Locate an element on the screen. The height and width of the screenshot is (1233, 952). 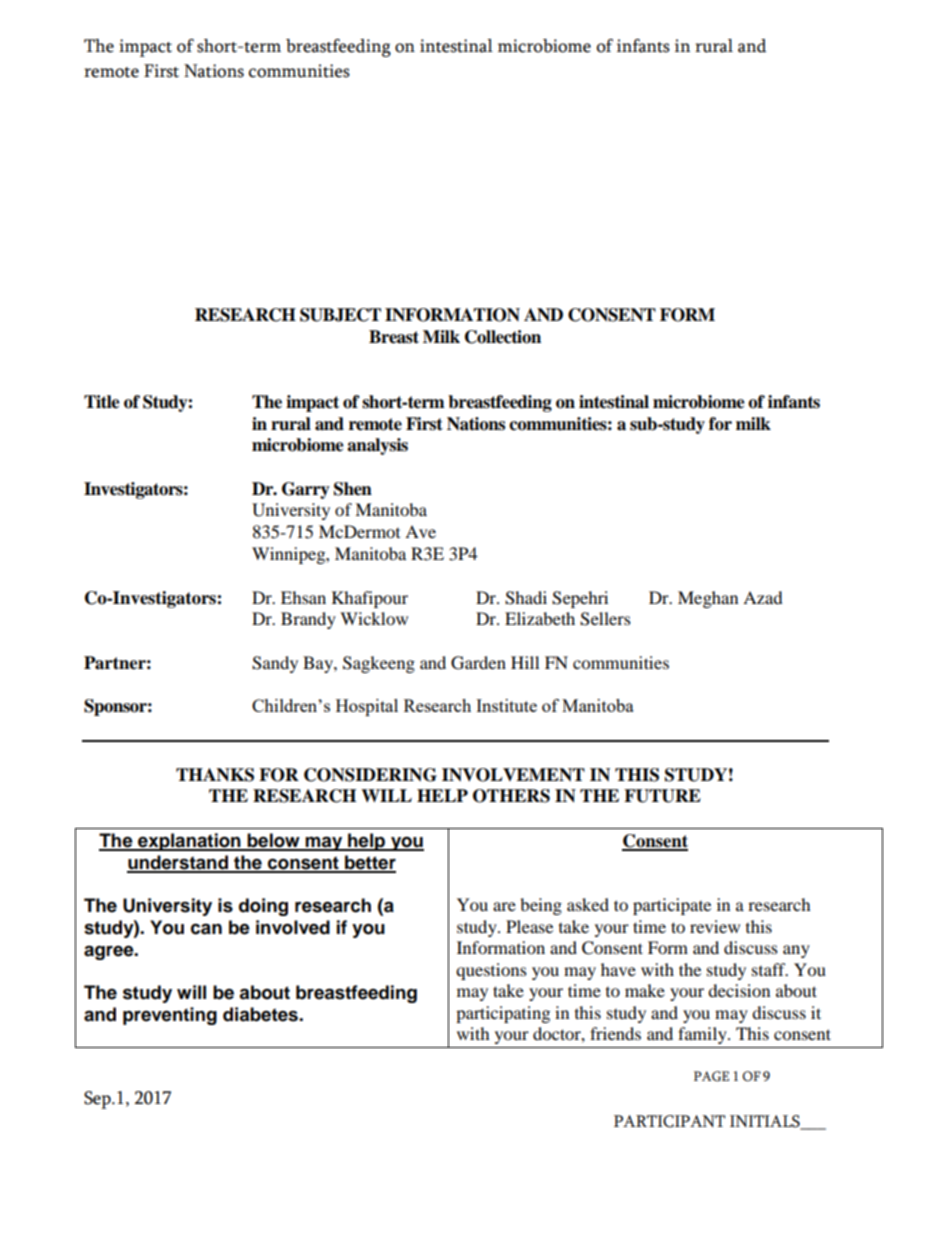
FUTURE is located at coordinates (662, 796).
